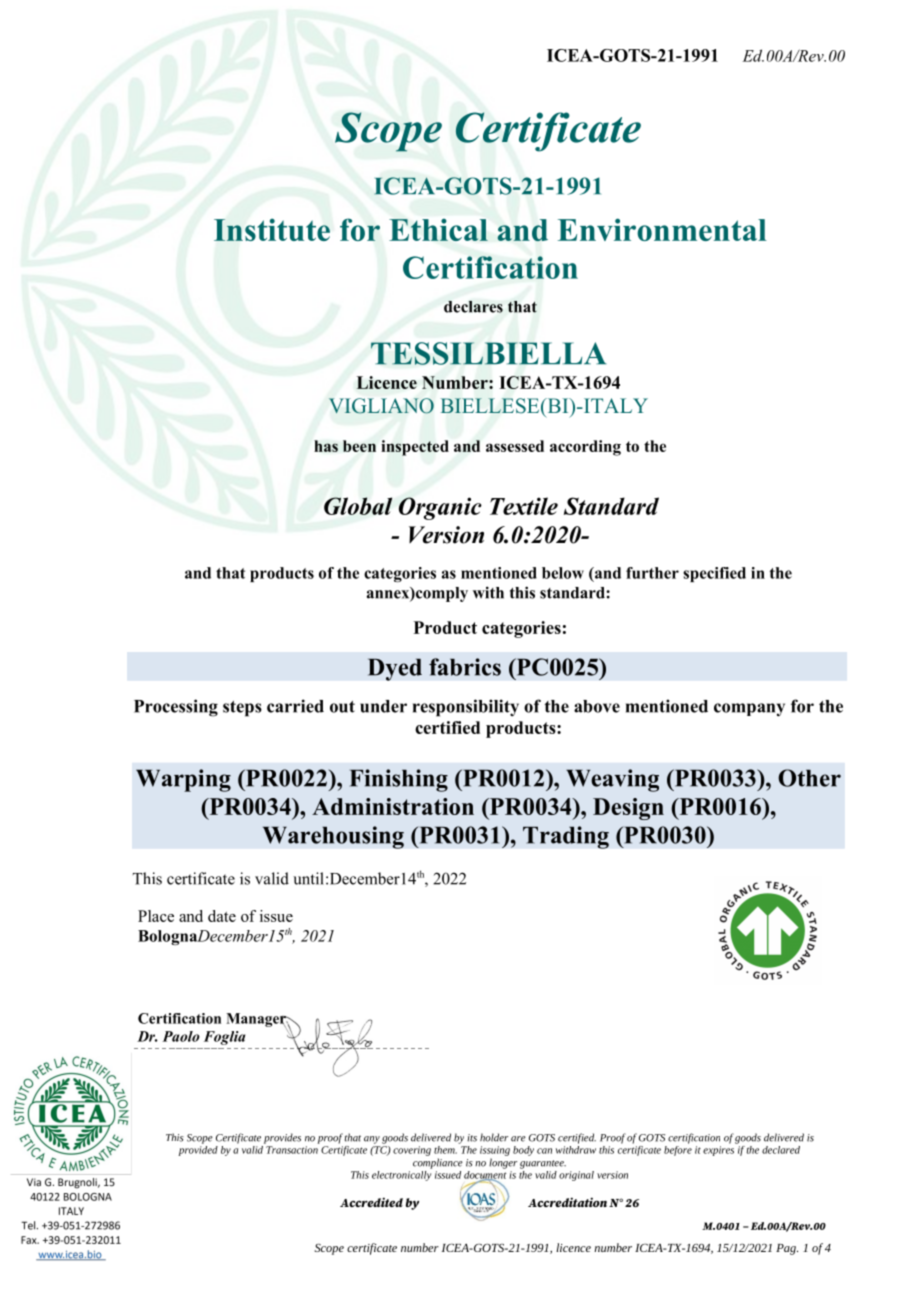  Describe the element at coordinates (563, 573) in the screenshot. I see `below` at that location.
